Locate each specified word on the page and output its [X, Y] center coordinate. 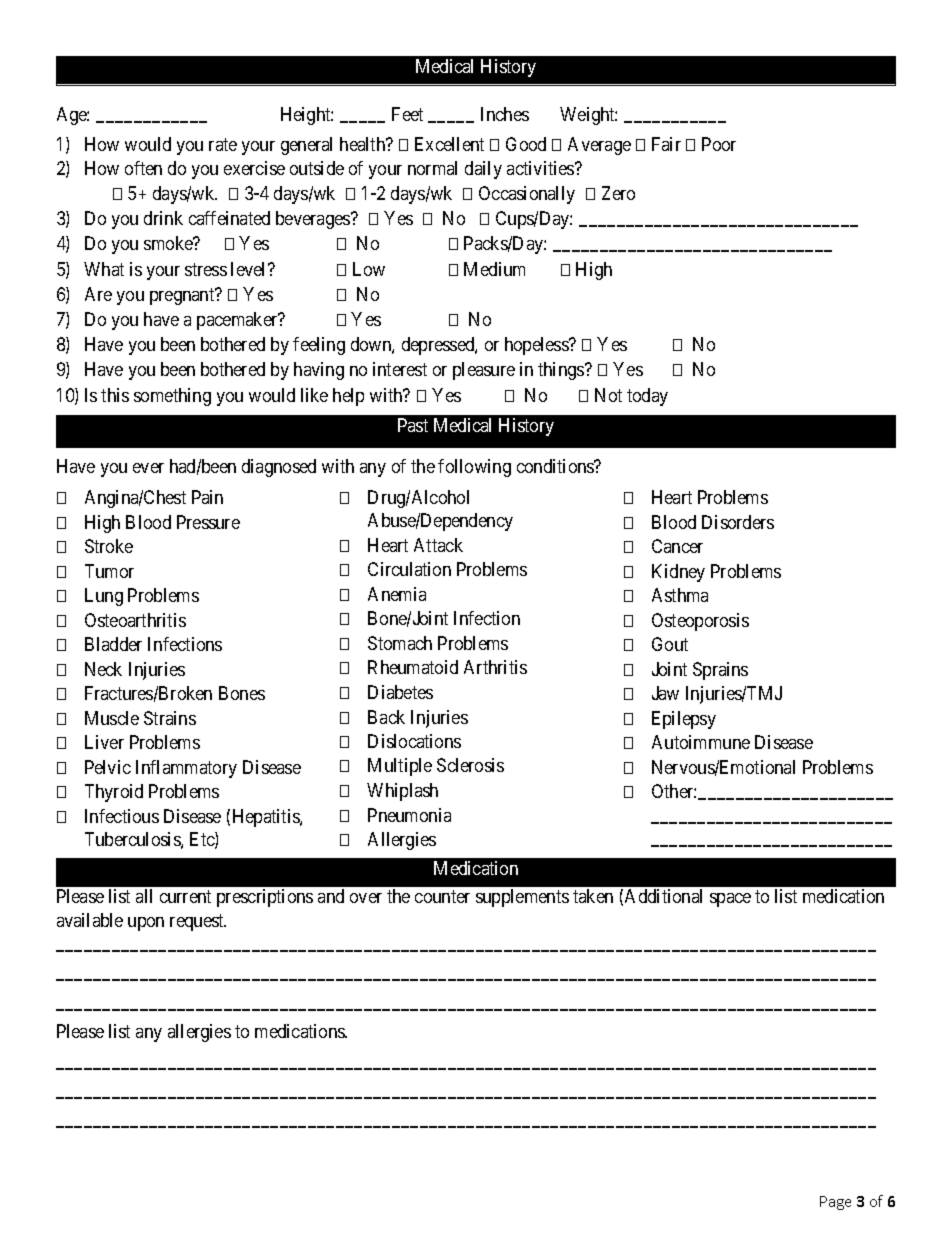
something [172, 397]
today [647, 397]
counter [442, 897]
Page [835, 1203]
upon [146, 924]
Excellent [449, 144]
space [730, 900]
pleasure [484, 371]
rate [223, 144]
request [198, 922]
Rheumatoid [413, 667]
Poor [719, 144]
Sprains [720, 671]
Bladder [113, 644]
